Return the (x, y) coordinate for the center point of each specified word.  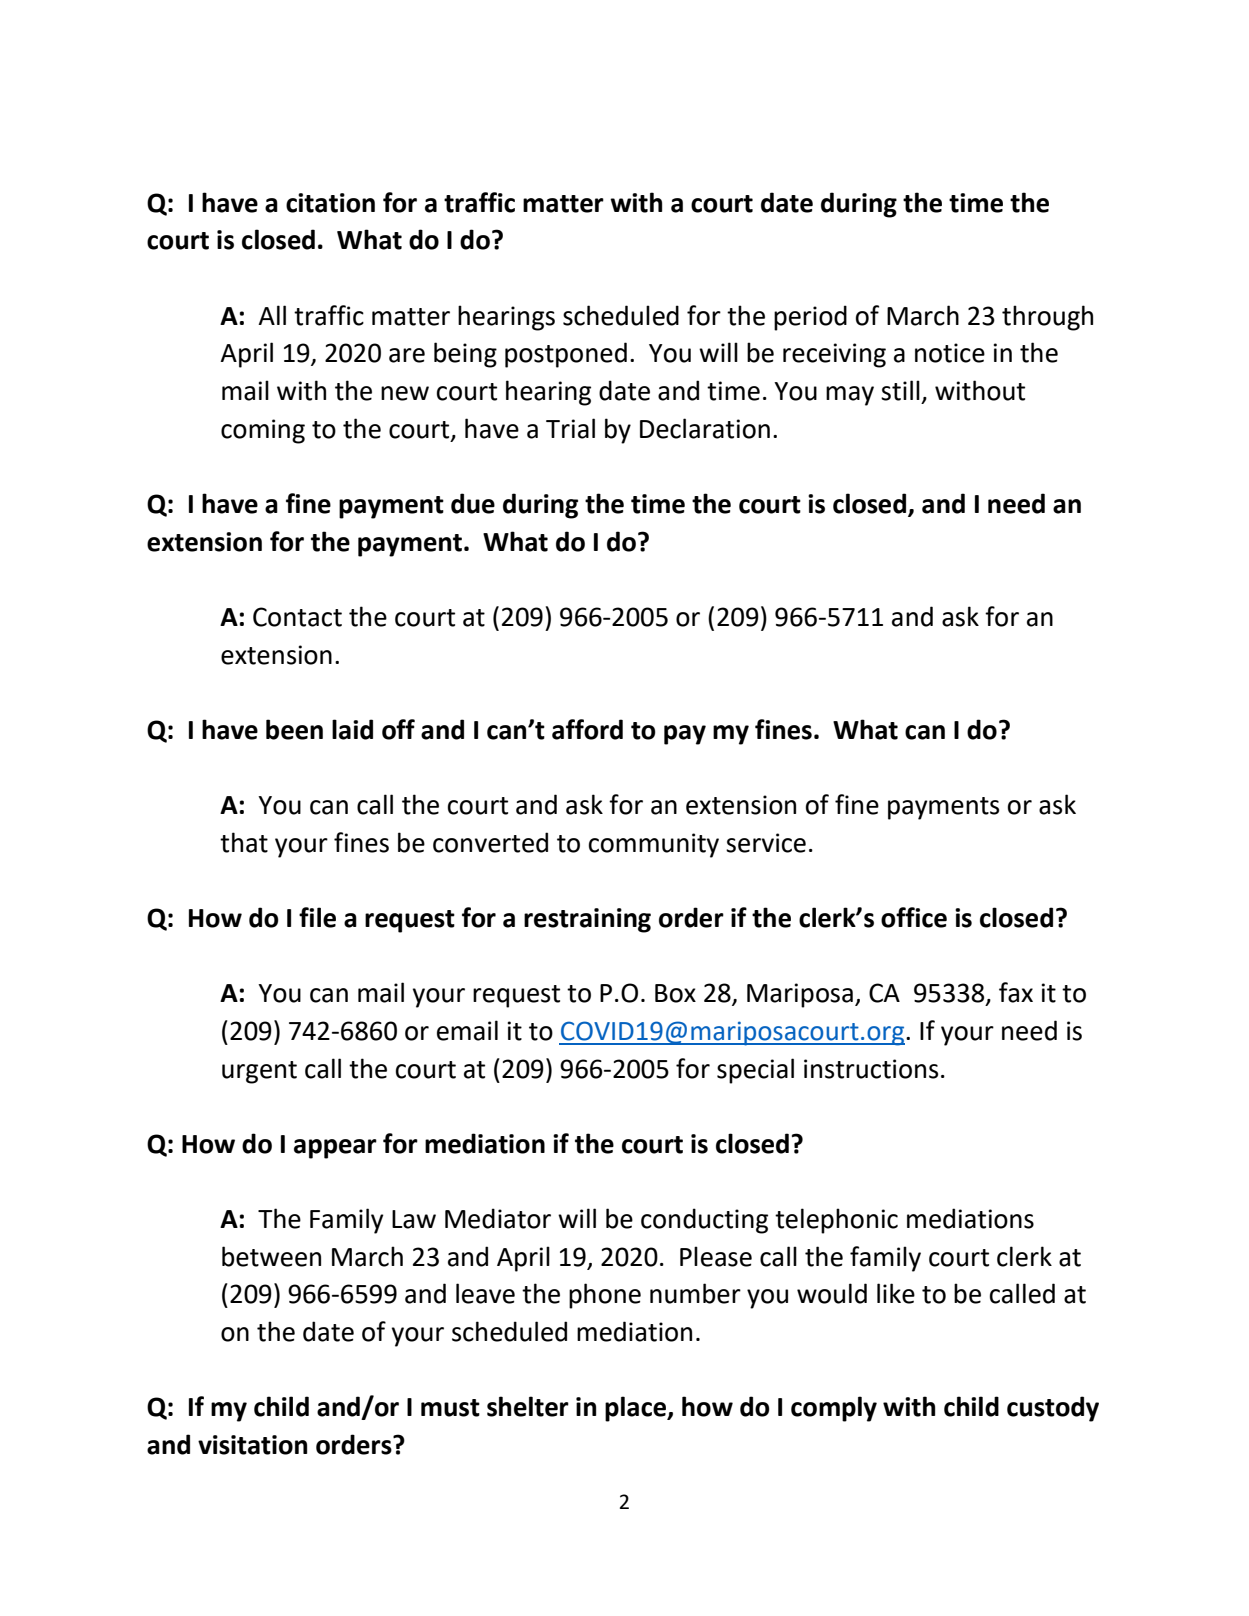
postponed (566, 355)
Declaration (705, 428)
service (766, 843)
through (1047, 318)
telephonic (836, 1221)
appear (335, 1149)
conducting (704, 1221)
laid (352, 729)
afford (587, 729)
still (900, 390)
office (914, 917)
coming (263, 431)
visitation (252, 1445)
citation (330, 203)
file (317, 917)
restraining (587, 920)
